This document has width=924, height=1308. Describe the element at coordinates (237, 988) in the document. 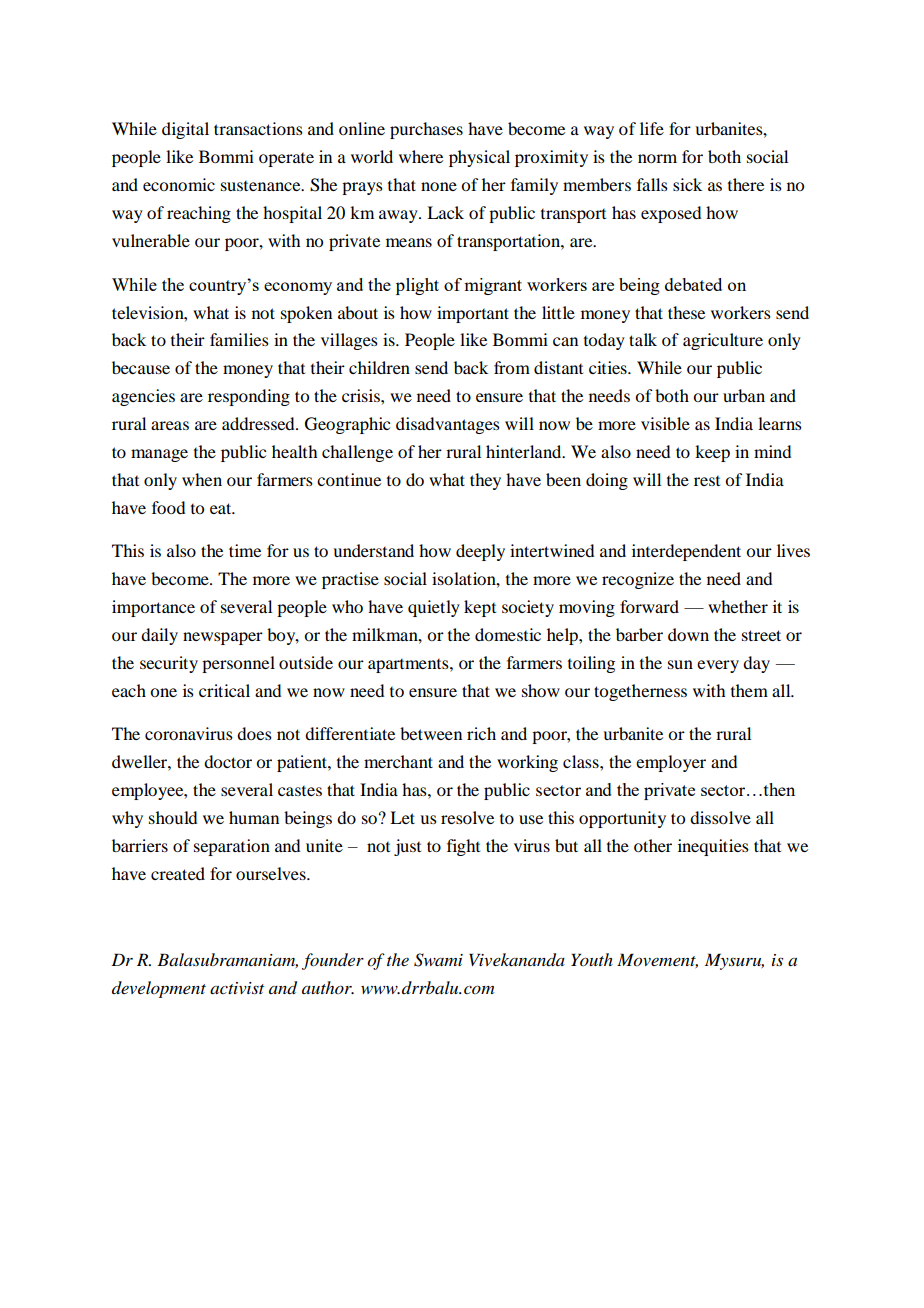

I see `activist` at that location.
